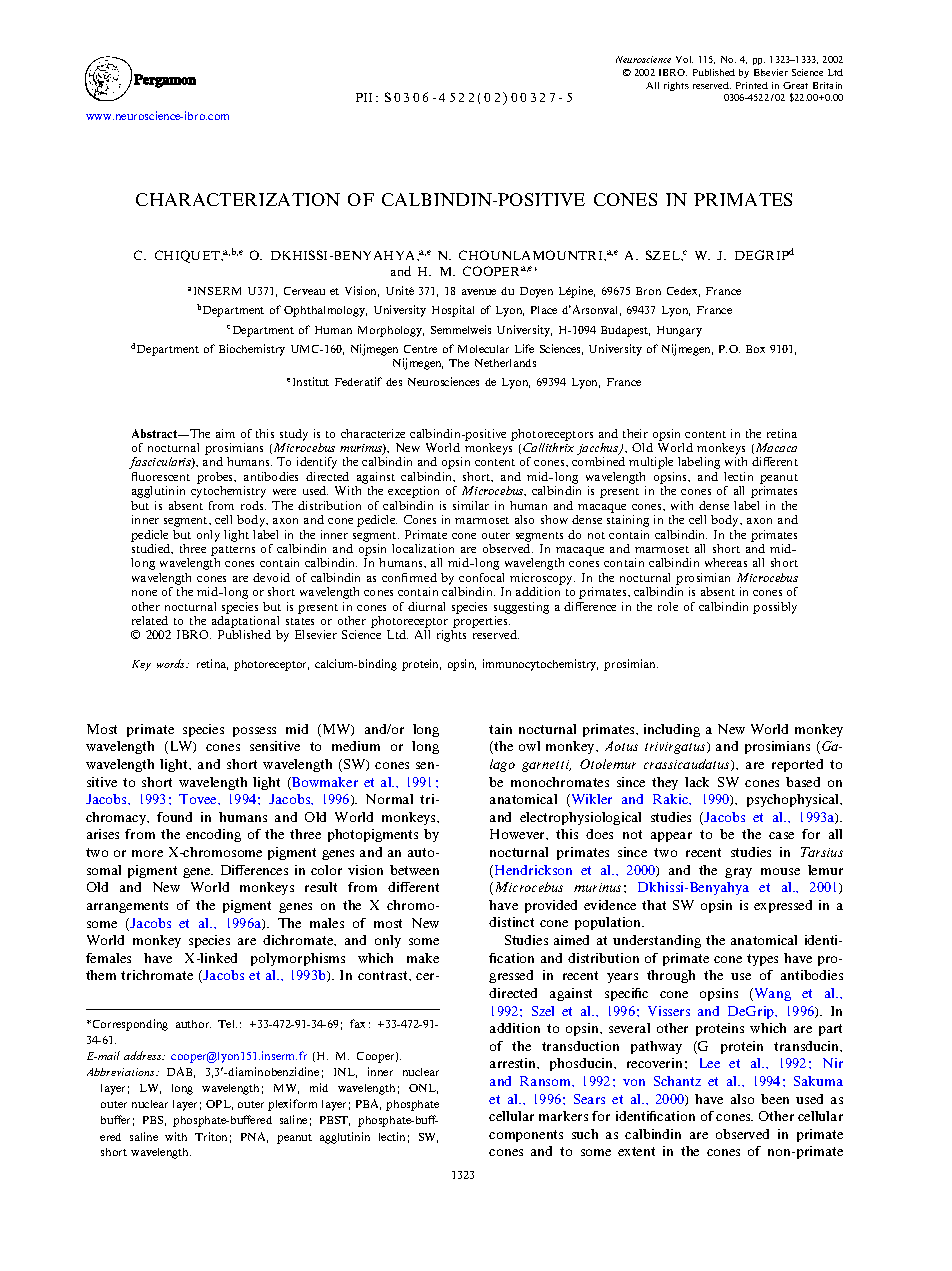  Describe the element at coordinates (526, 1136) in the image. I see `components` at that location.
